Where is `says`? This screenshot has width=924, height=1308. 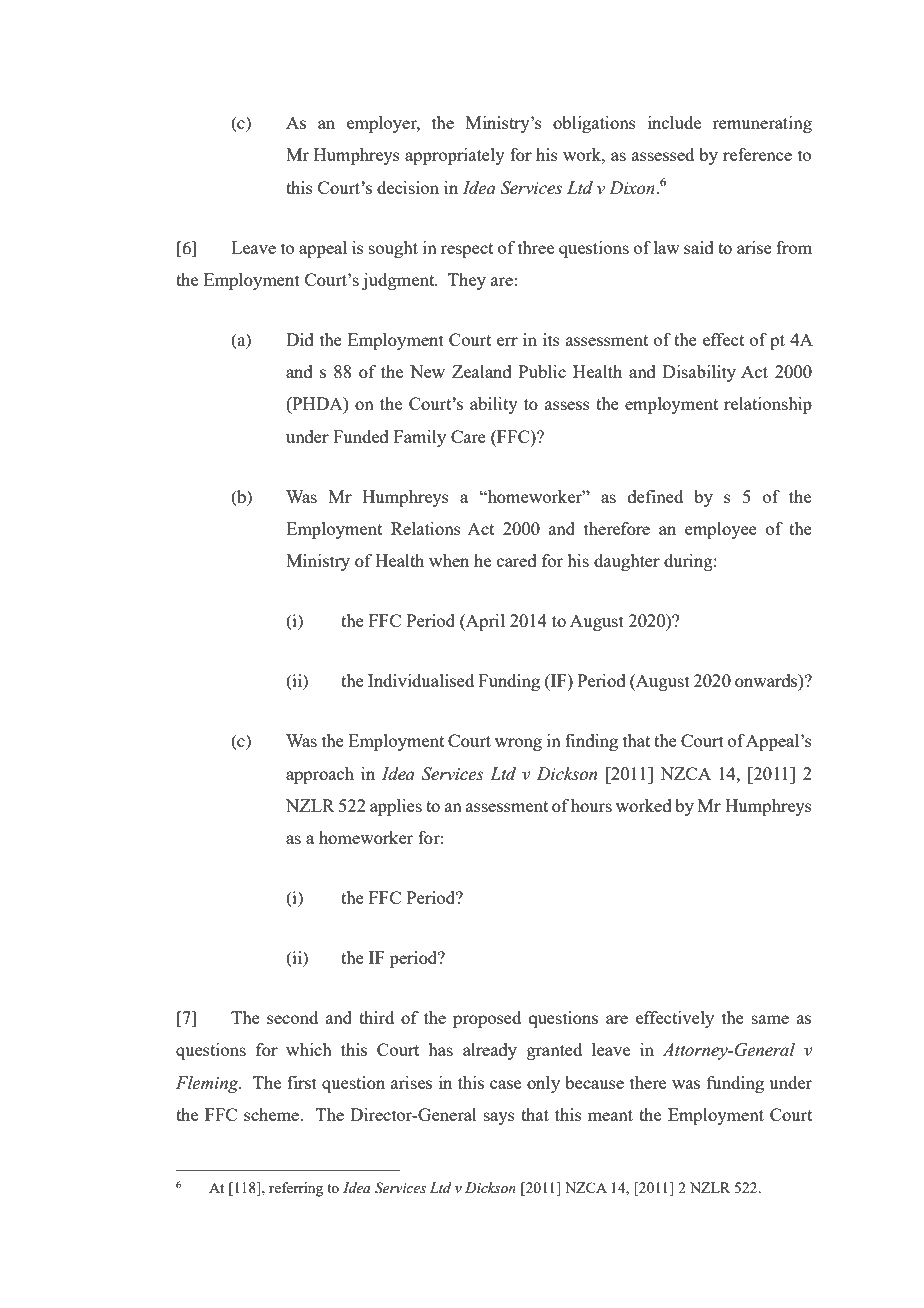 says is located at coordinates (499, 1118).
